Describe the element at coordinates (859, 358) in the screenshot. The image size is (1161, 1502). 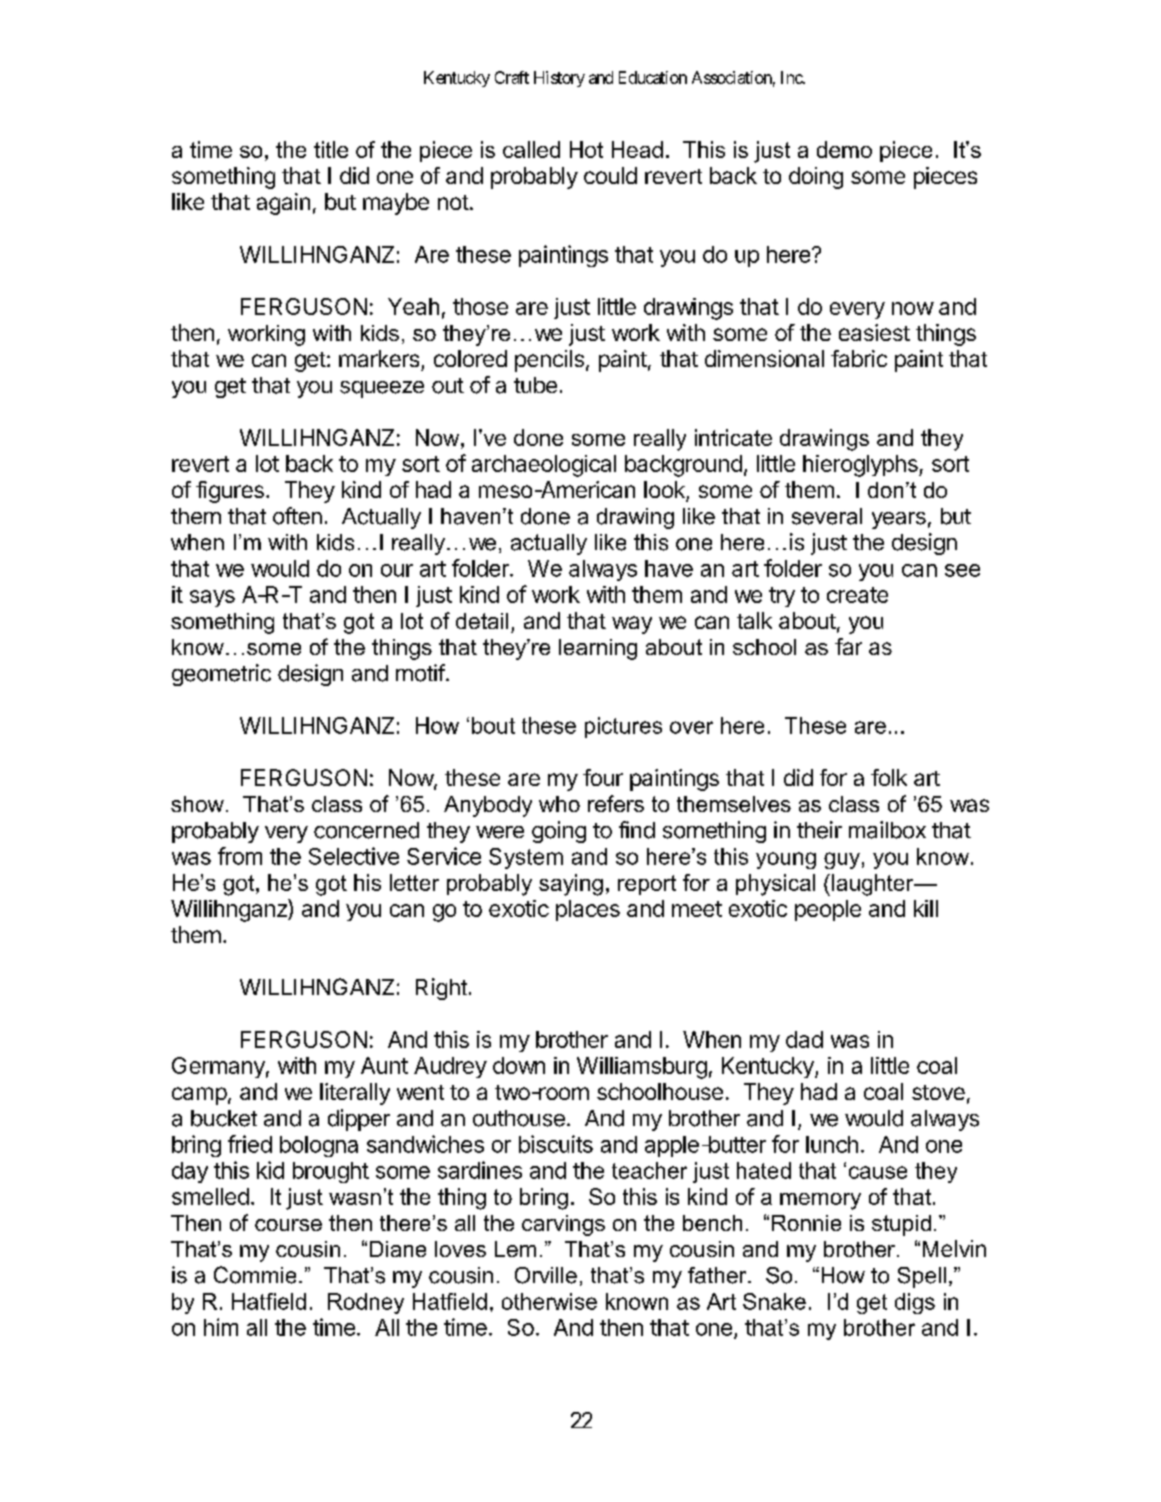
I see `fabric` at that location.
